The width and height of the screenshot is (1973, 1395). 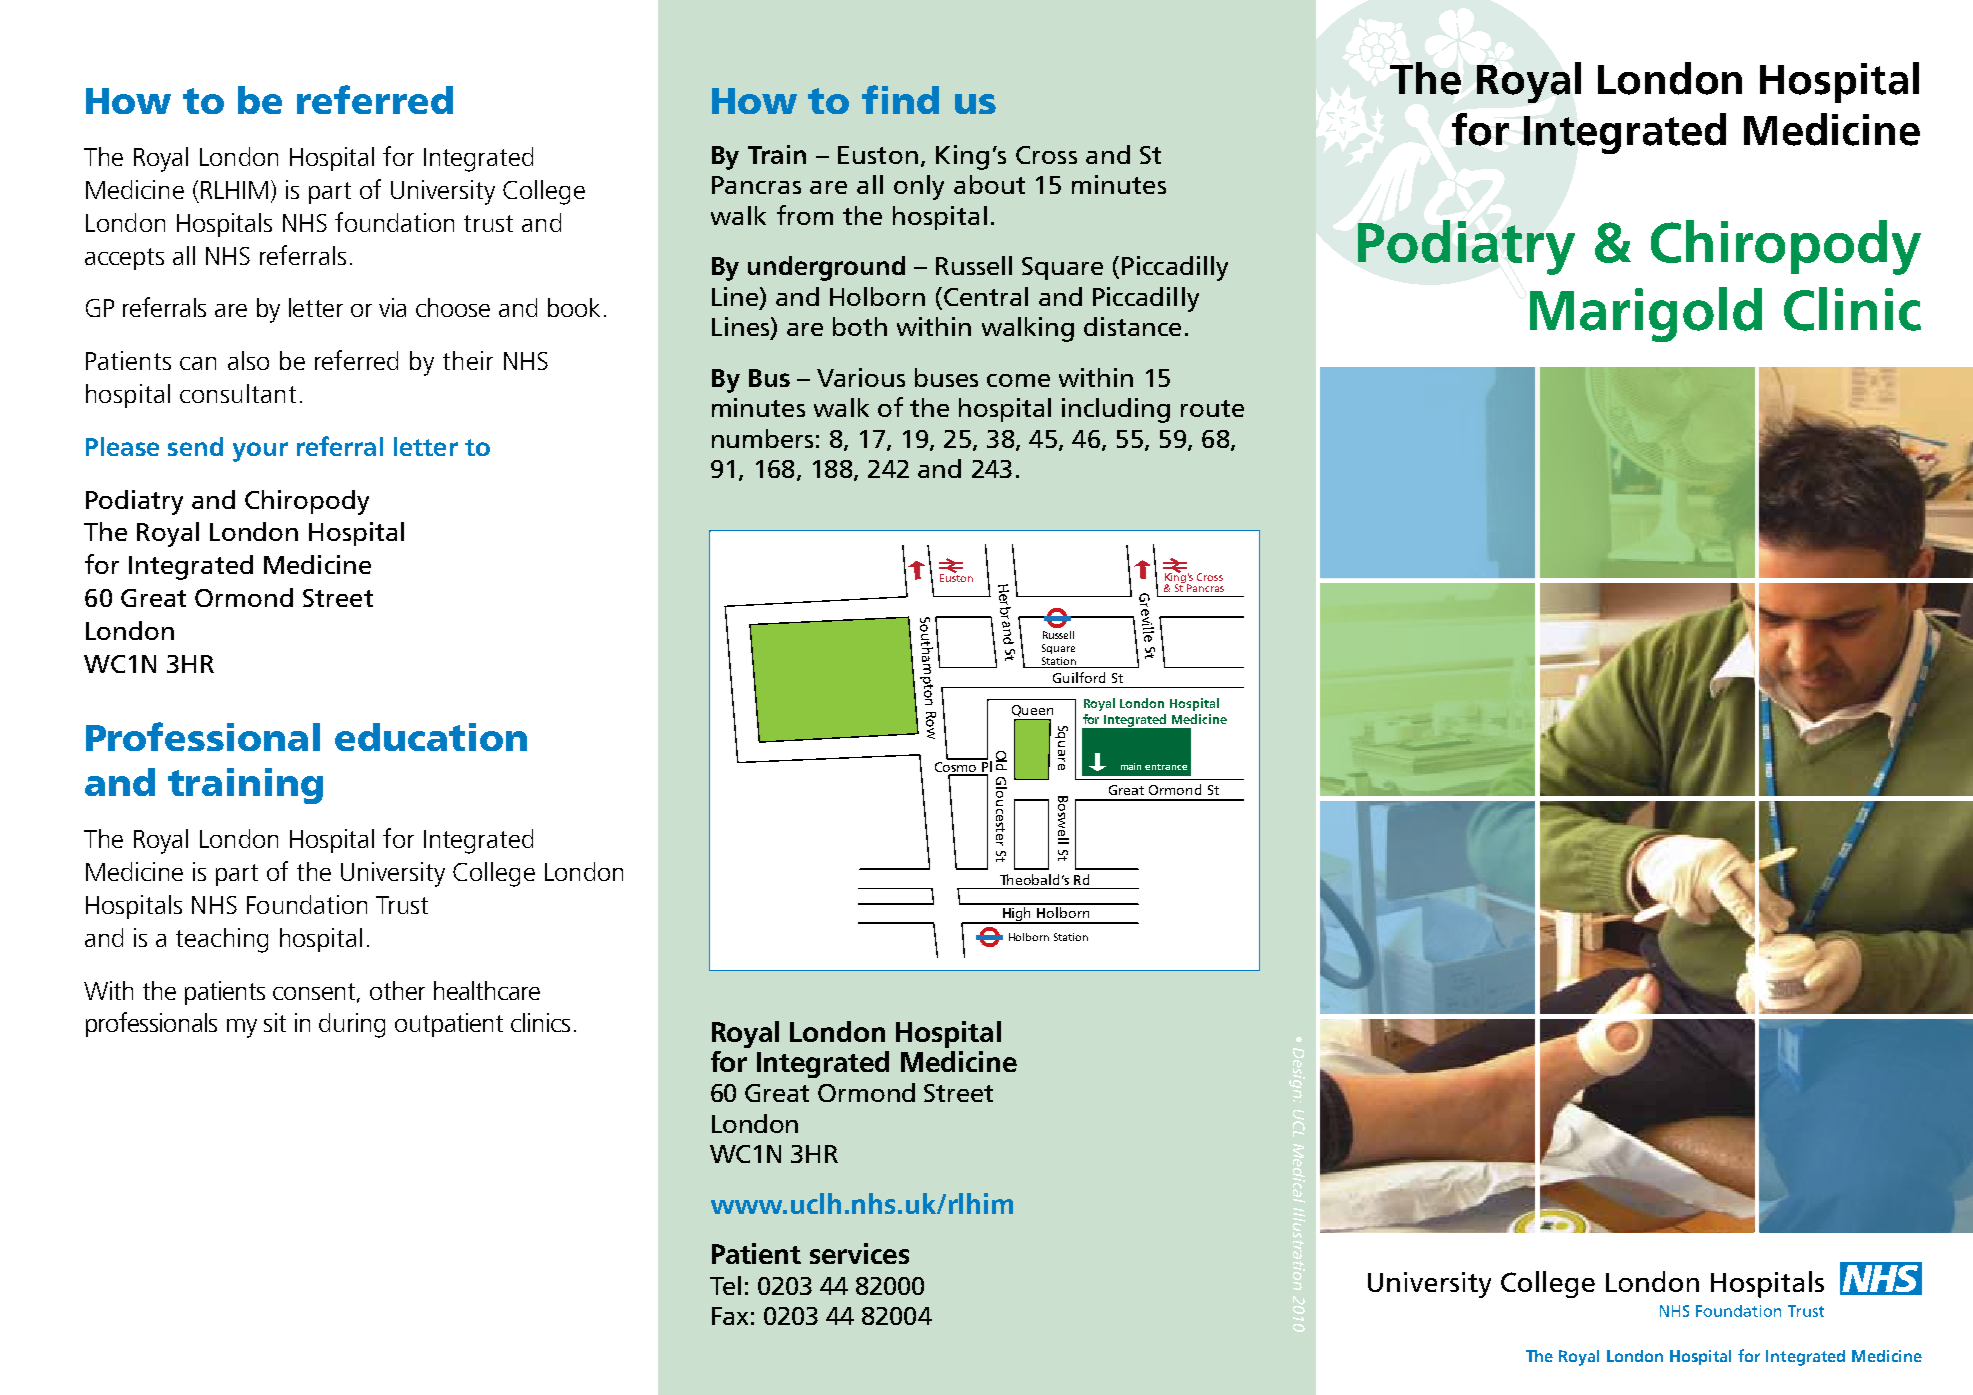 What do you see at coordinates (989, 184) in the screenshot?
I see `about` at bounding box center [989, 184].
